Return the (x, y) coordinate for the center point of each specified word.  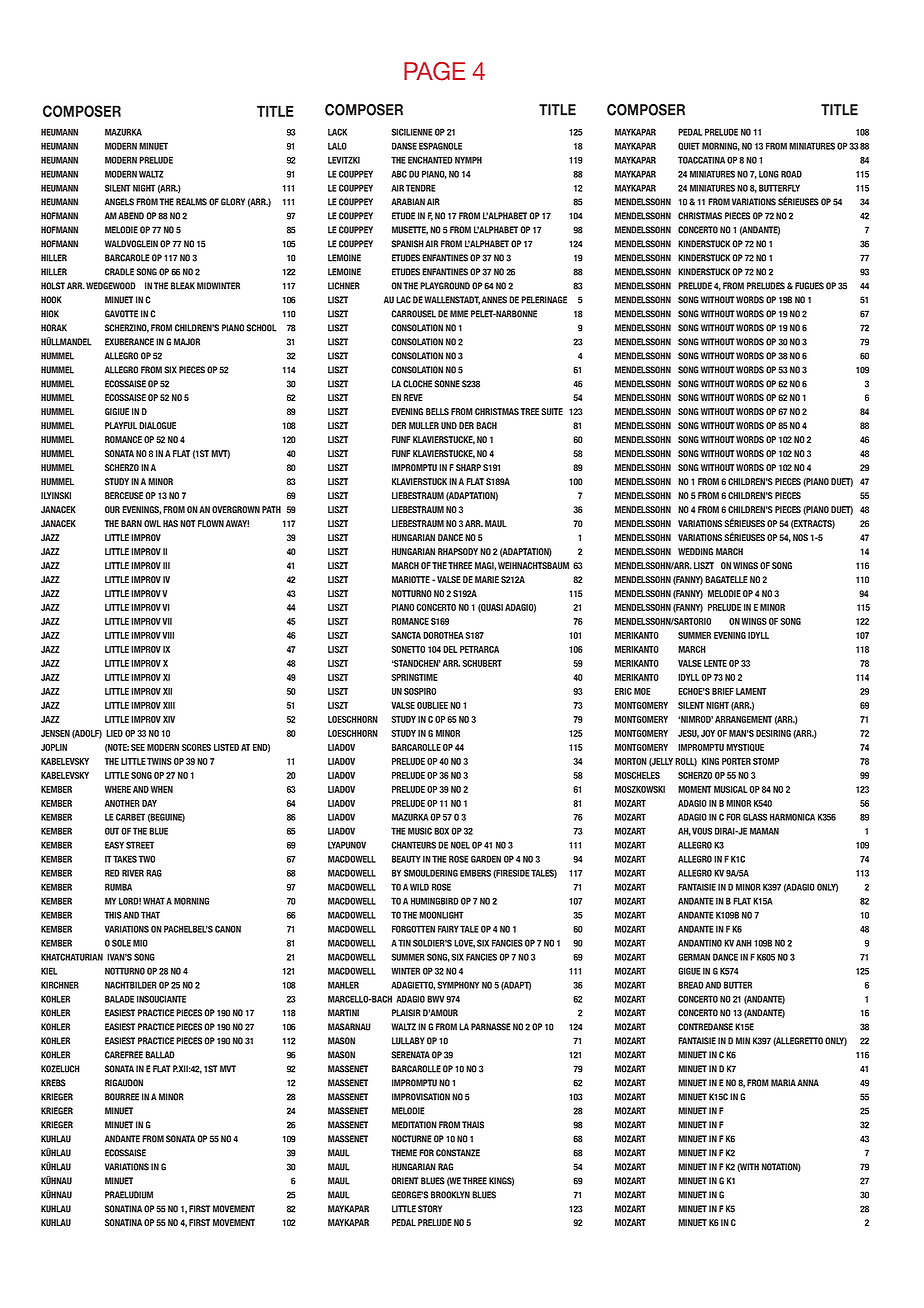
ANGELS (119, 202)
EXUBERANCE (129, 342)
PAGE (434, 71)
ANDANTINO (700, 943)
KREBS (53, 1083)
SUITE (552, 411)
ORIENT (404, 1181)
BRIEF (723, 691)
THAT (150, 915)
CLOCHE (417, 384)
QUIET (689, 146)
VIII (168, 635)
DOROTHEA (443, 635)
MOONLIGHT (441, 915)
